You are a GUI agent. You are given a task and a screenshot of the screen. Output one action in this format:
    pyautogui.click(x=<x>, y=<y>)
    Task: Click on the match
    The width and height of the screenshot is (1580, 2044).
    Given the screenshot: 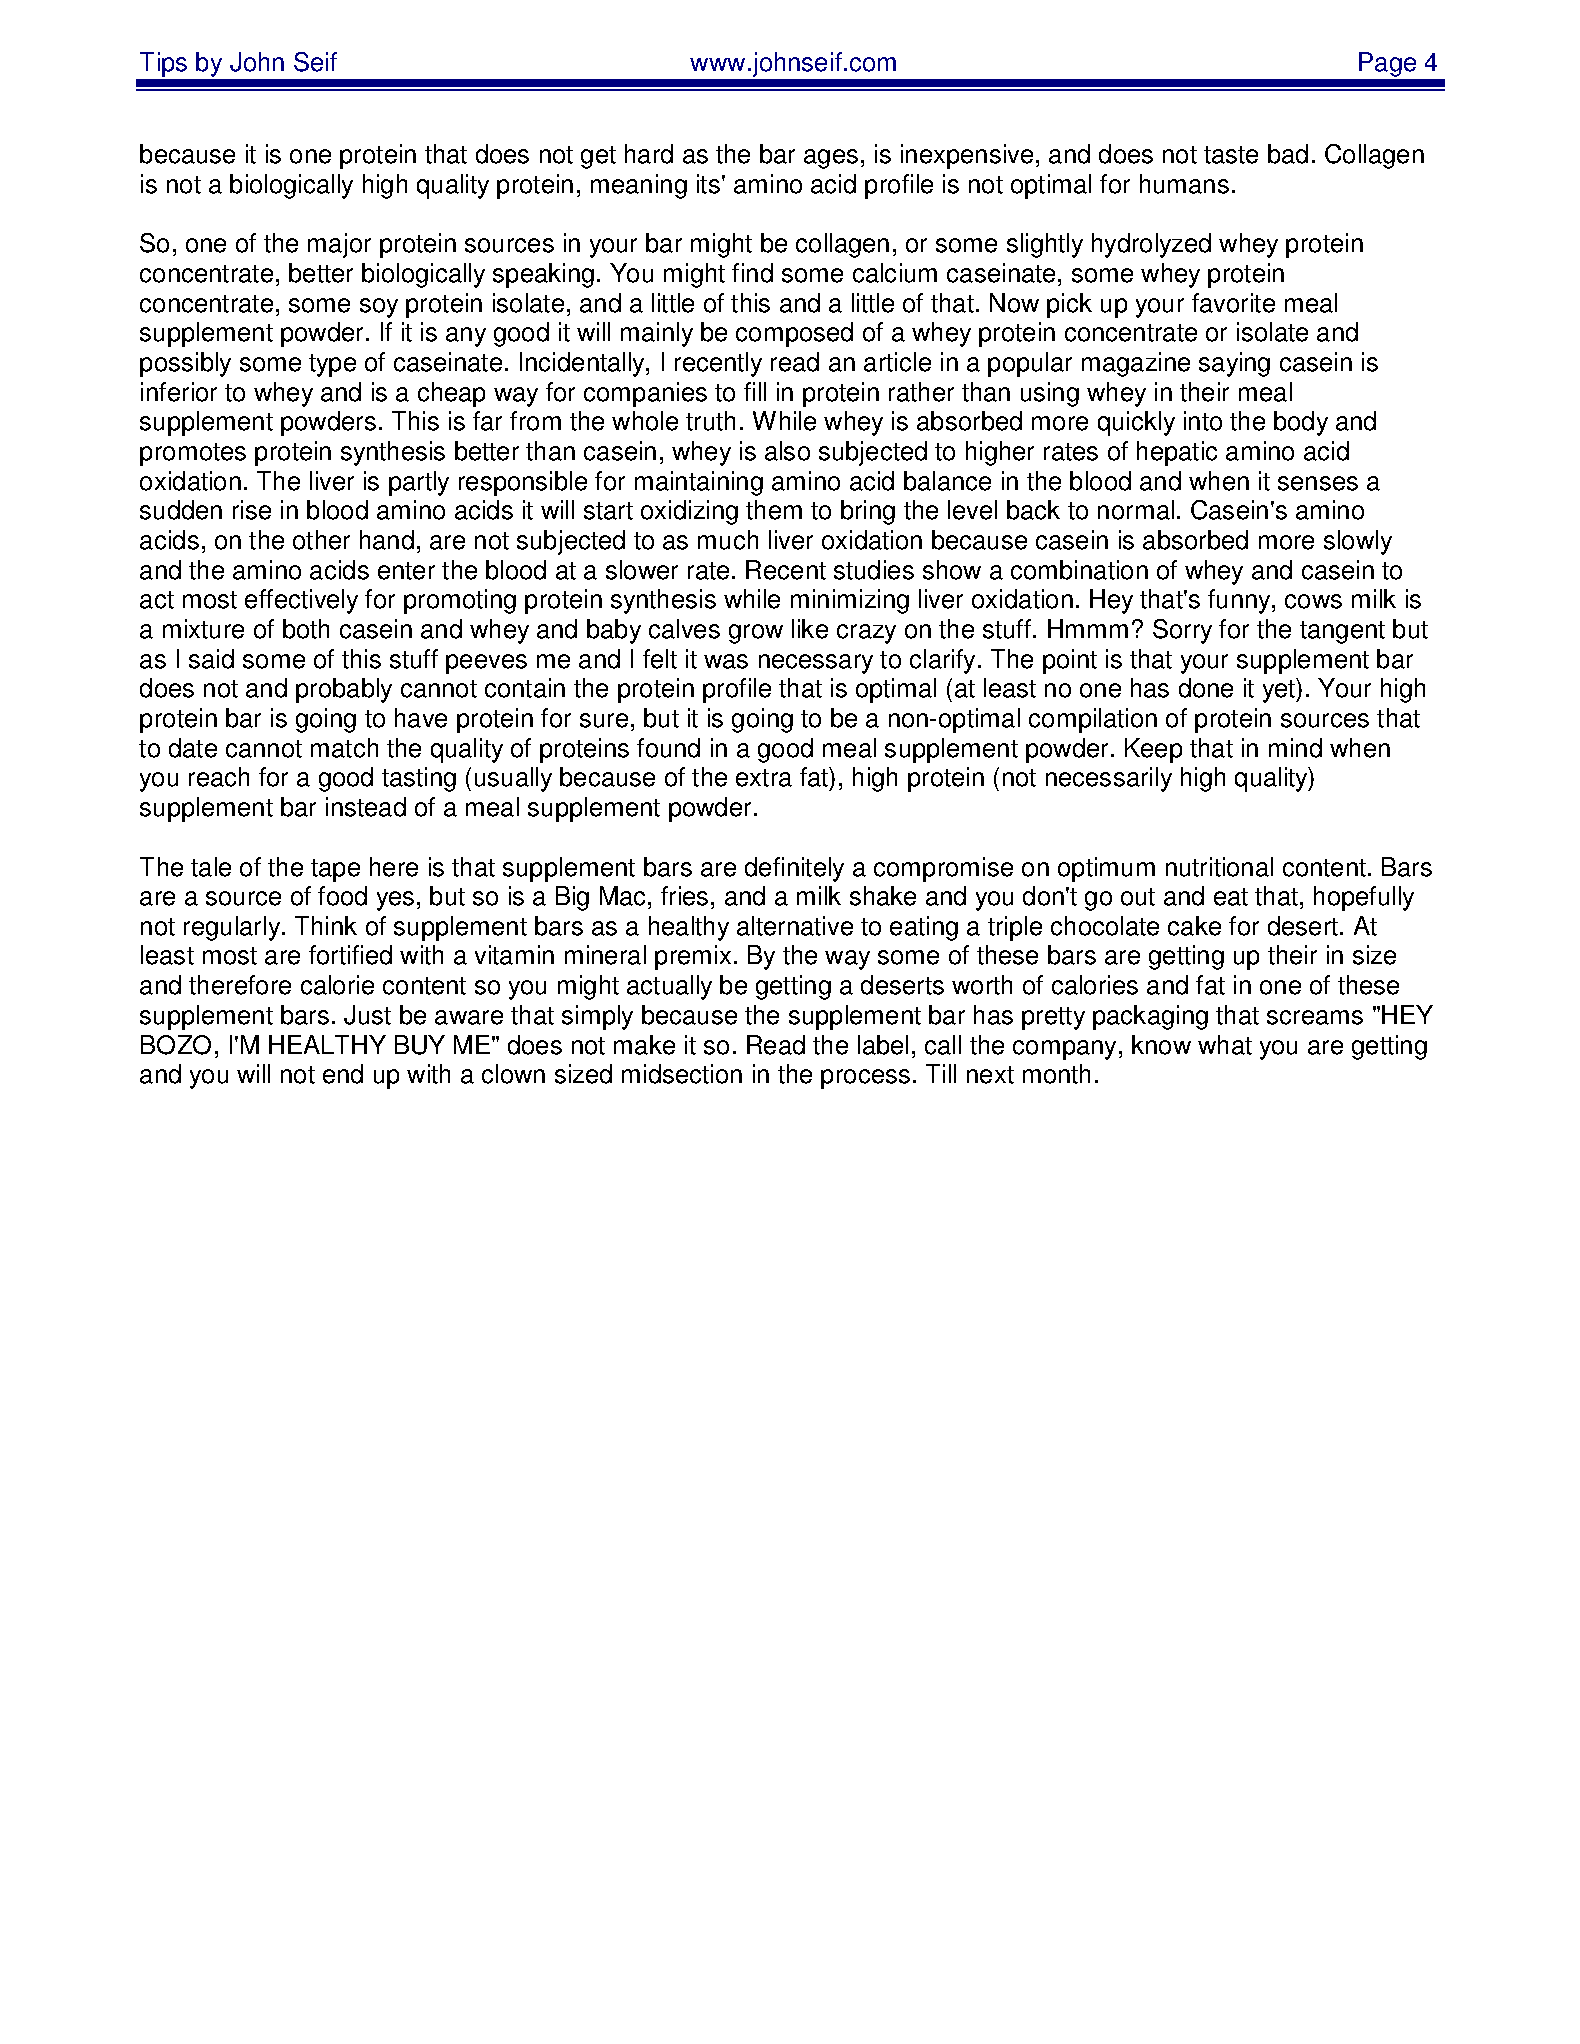 What is the action you would take?
    pyautogui.click(x=344, y=748)
